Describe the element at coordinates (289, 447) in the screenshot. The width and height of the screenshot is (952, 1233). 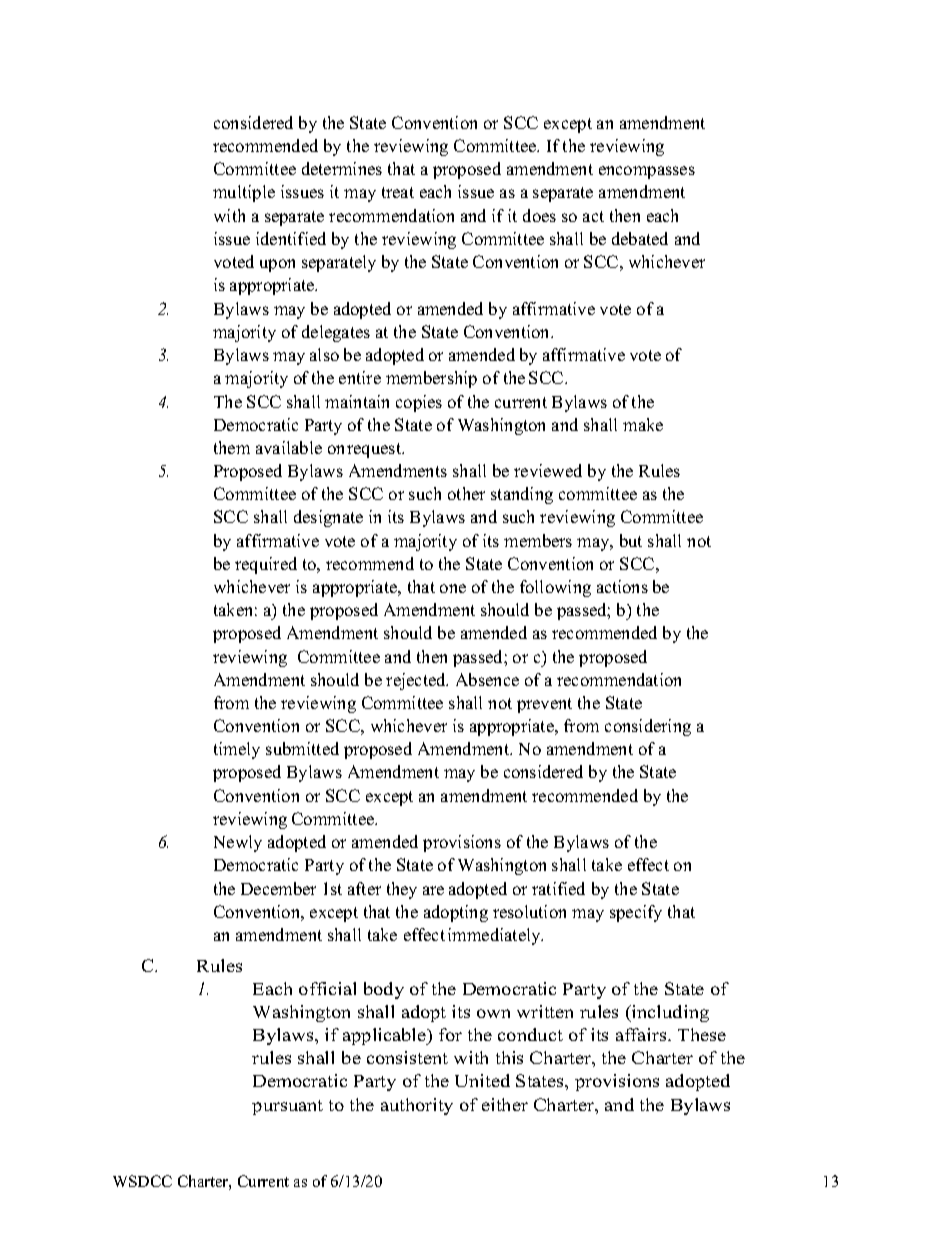
I see `available` at that location.
